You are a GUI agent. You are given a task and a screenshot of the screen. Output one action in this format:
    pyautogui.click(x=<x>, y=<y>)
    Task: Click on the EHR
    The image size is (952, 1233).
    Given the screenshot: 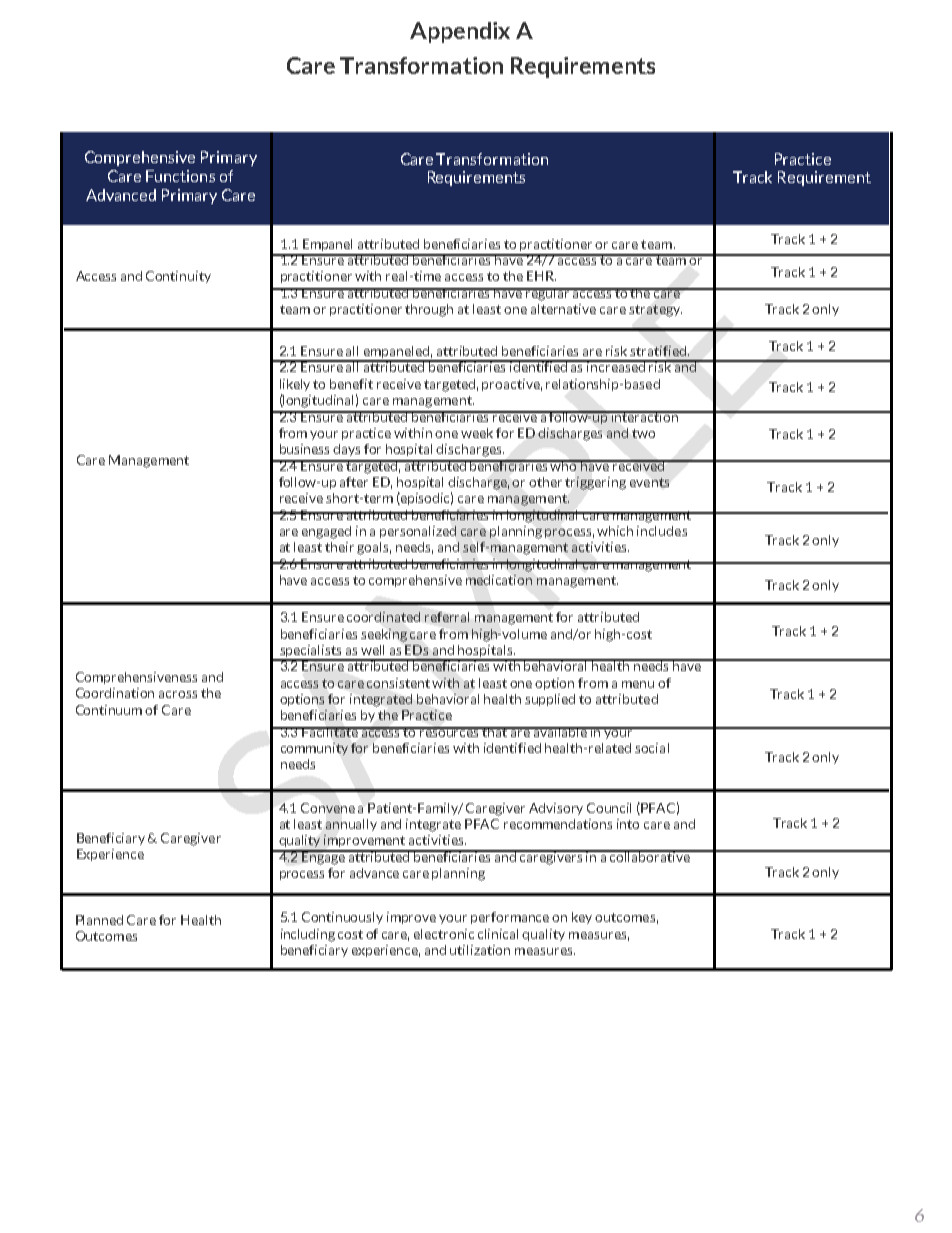 What is the action you would take?
    pyautogui.click(x=541, y=276)
